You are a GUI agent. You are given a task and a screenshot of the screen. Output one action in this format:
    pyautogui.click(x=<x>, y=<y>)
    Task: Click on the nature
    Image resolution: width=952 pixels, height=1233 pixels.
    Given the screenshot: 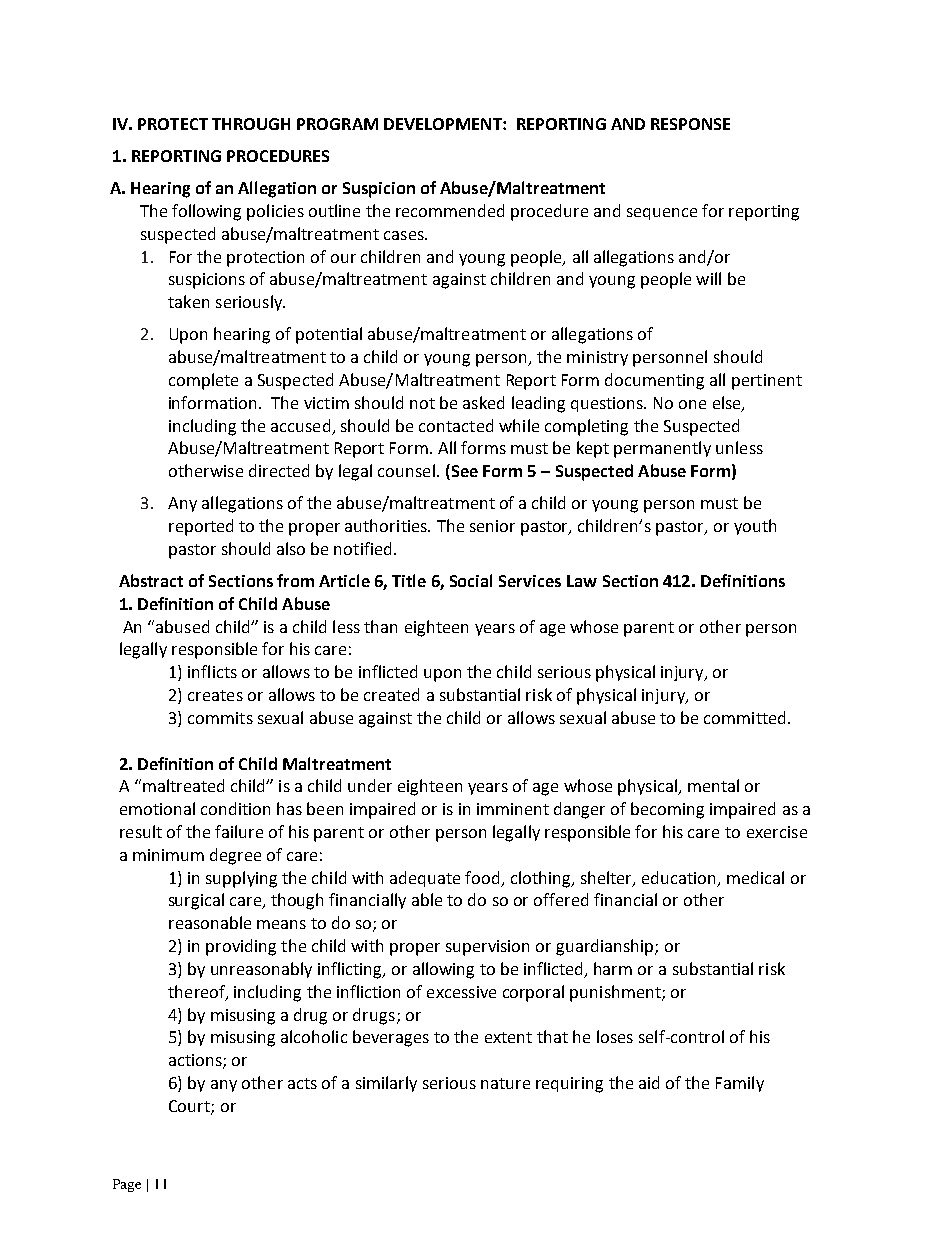 What is the action you would take?
    pyautogui.click(x=505, y=1083)
